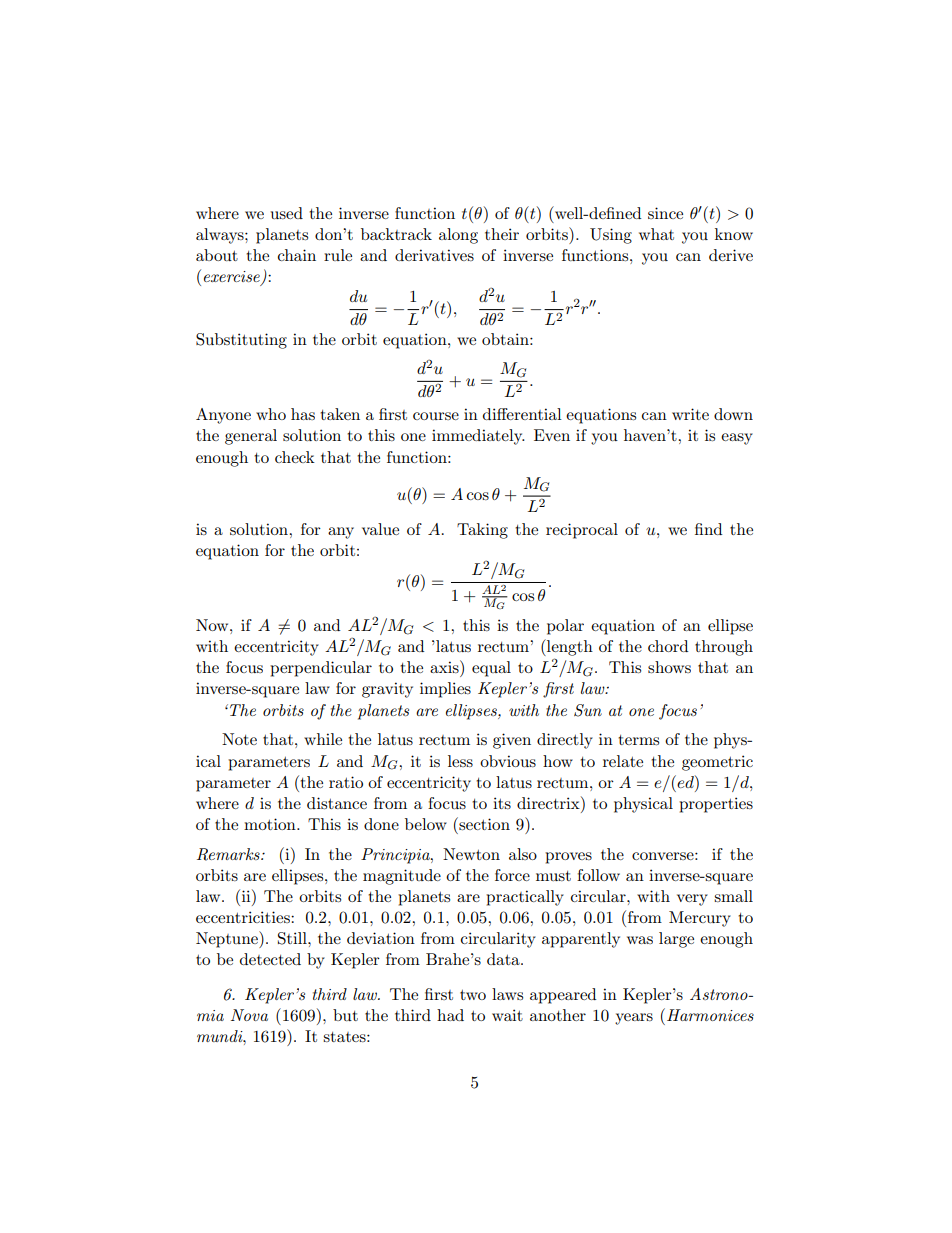 The height and width of the screenshot is (1233, 952). What do you see at coordinates (638, 740) in the screenshot?
I see `terms` at bounding box center [638, 740].
